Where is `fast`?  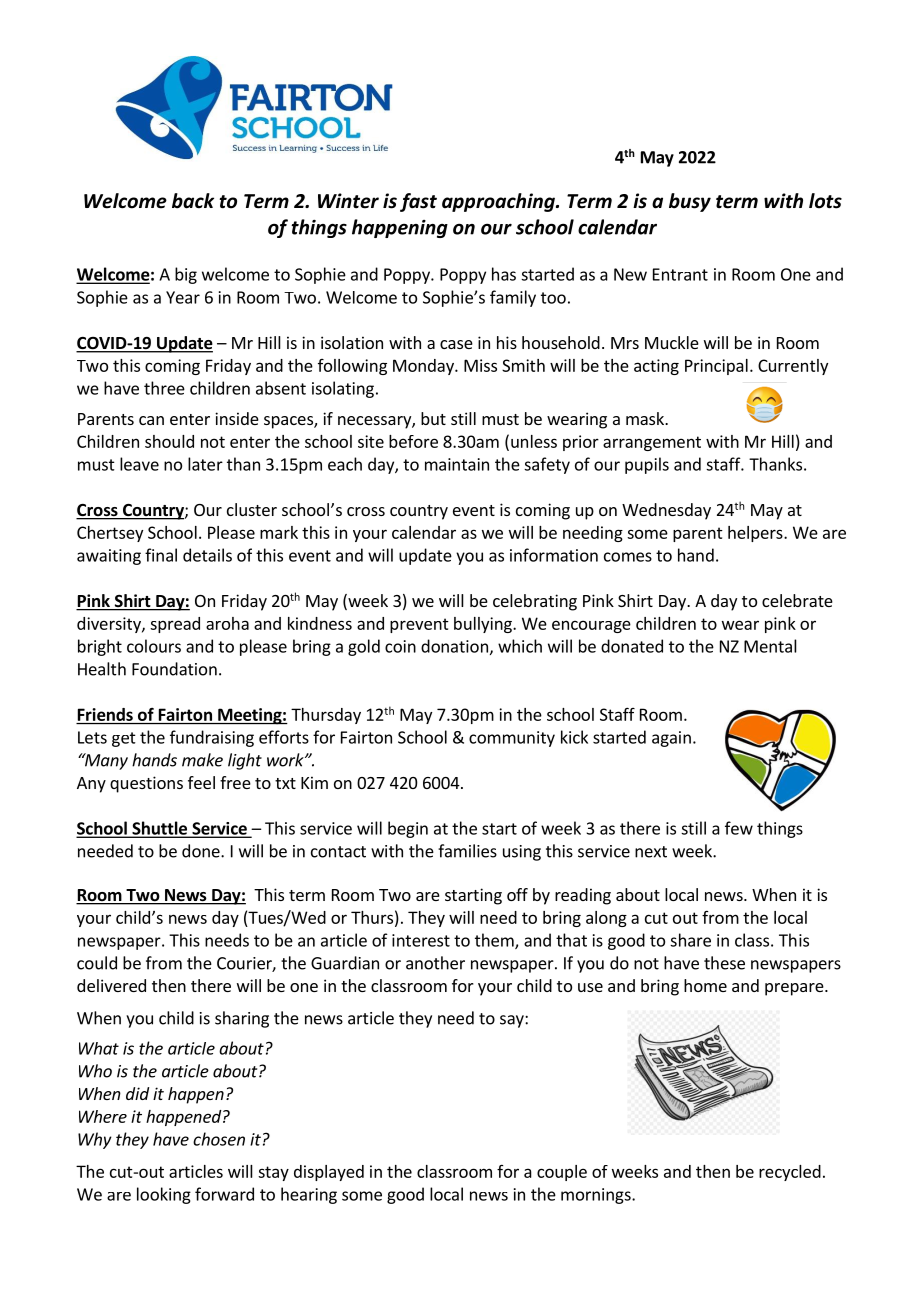
fast is located at coordinates (418, 202).
